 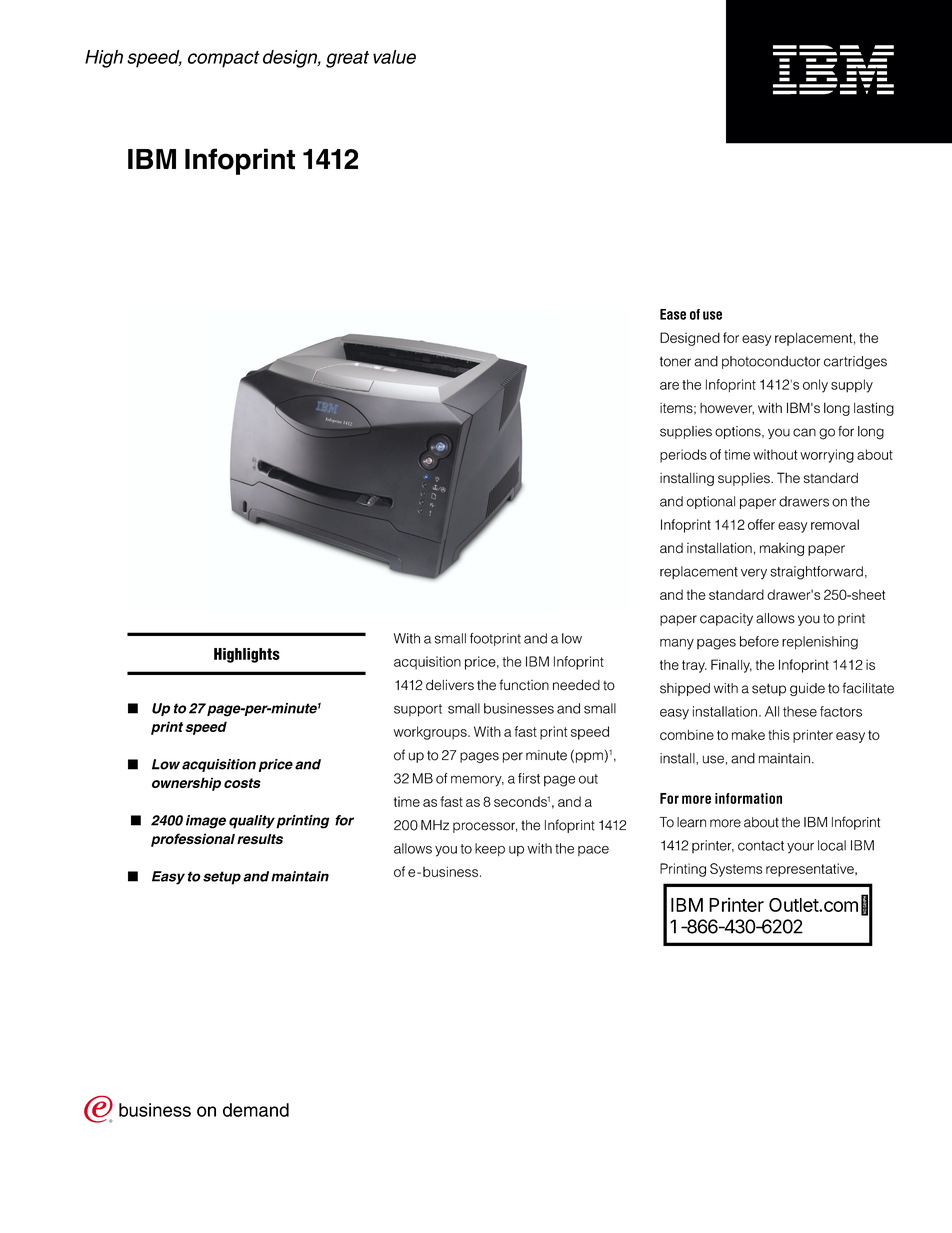 I want to click on your, so click(x=800, y=848).
